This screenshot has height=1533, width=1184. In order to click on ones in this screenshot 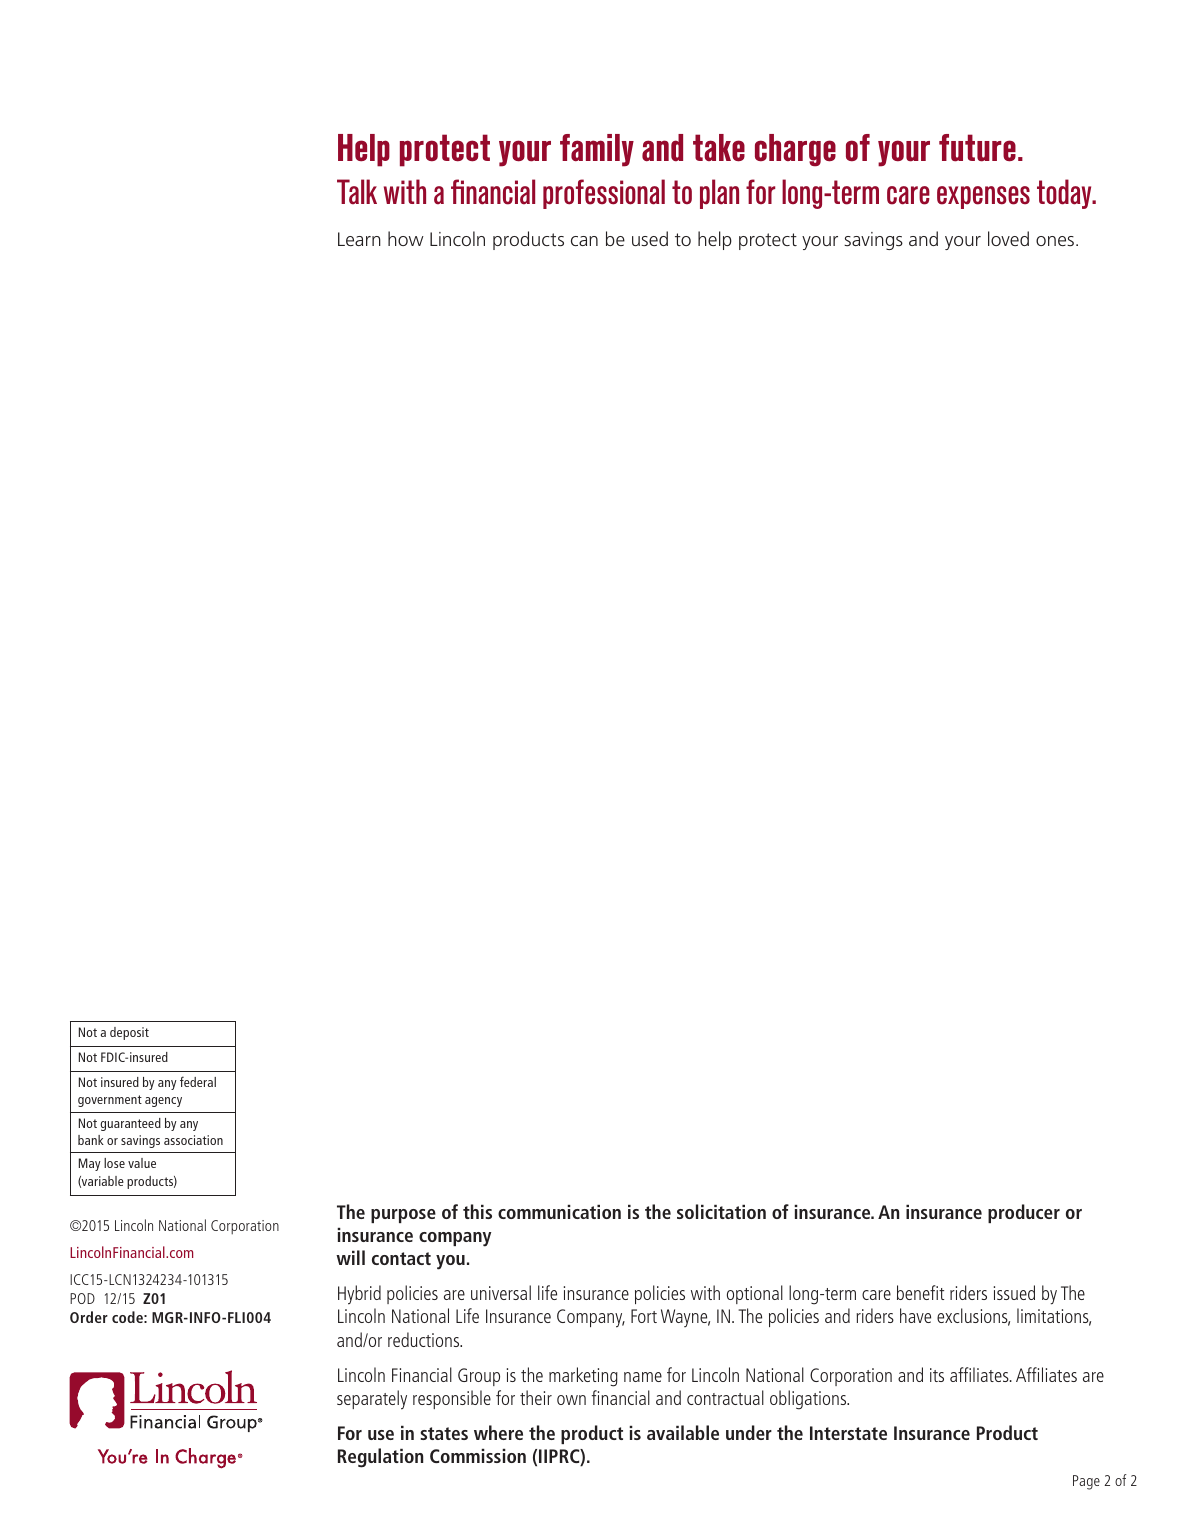, I will do `click(1055, 241)`.
